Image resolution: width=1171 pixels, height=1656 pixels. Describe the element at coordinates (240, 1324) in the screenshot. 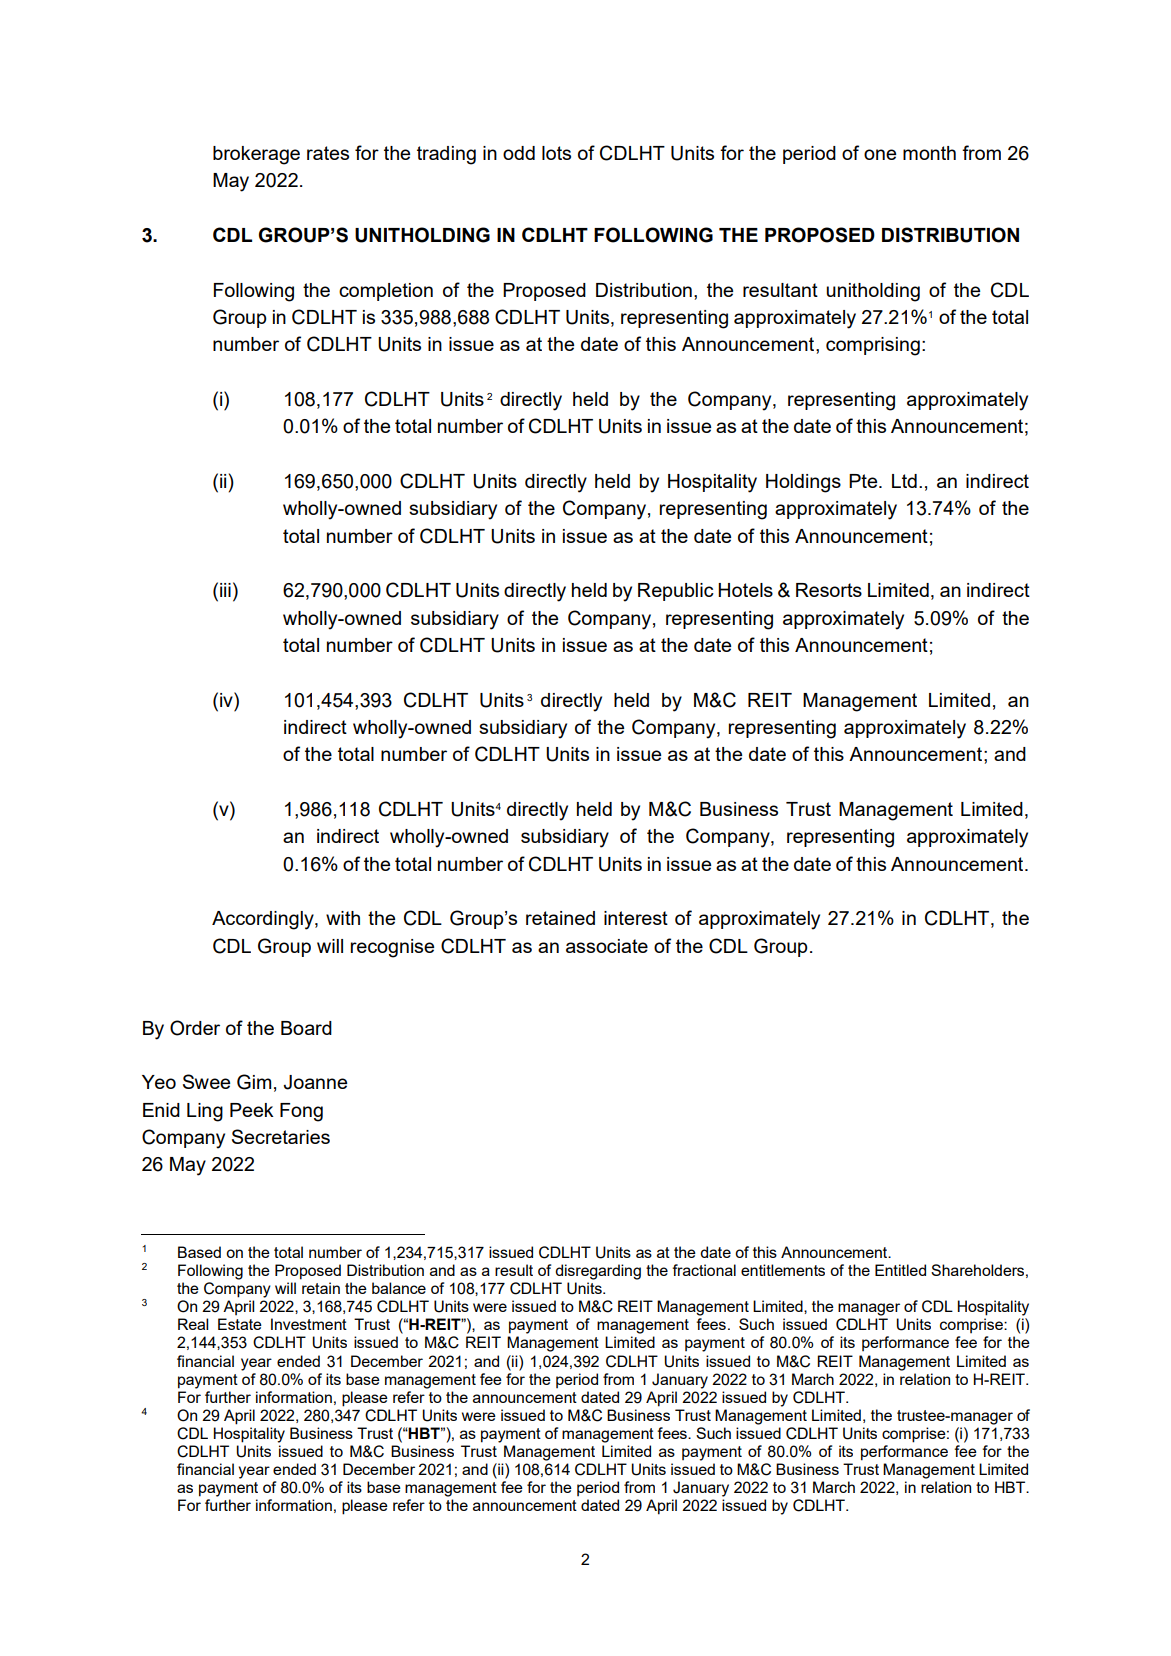

I see `Estate` at that location.
